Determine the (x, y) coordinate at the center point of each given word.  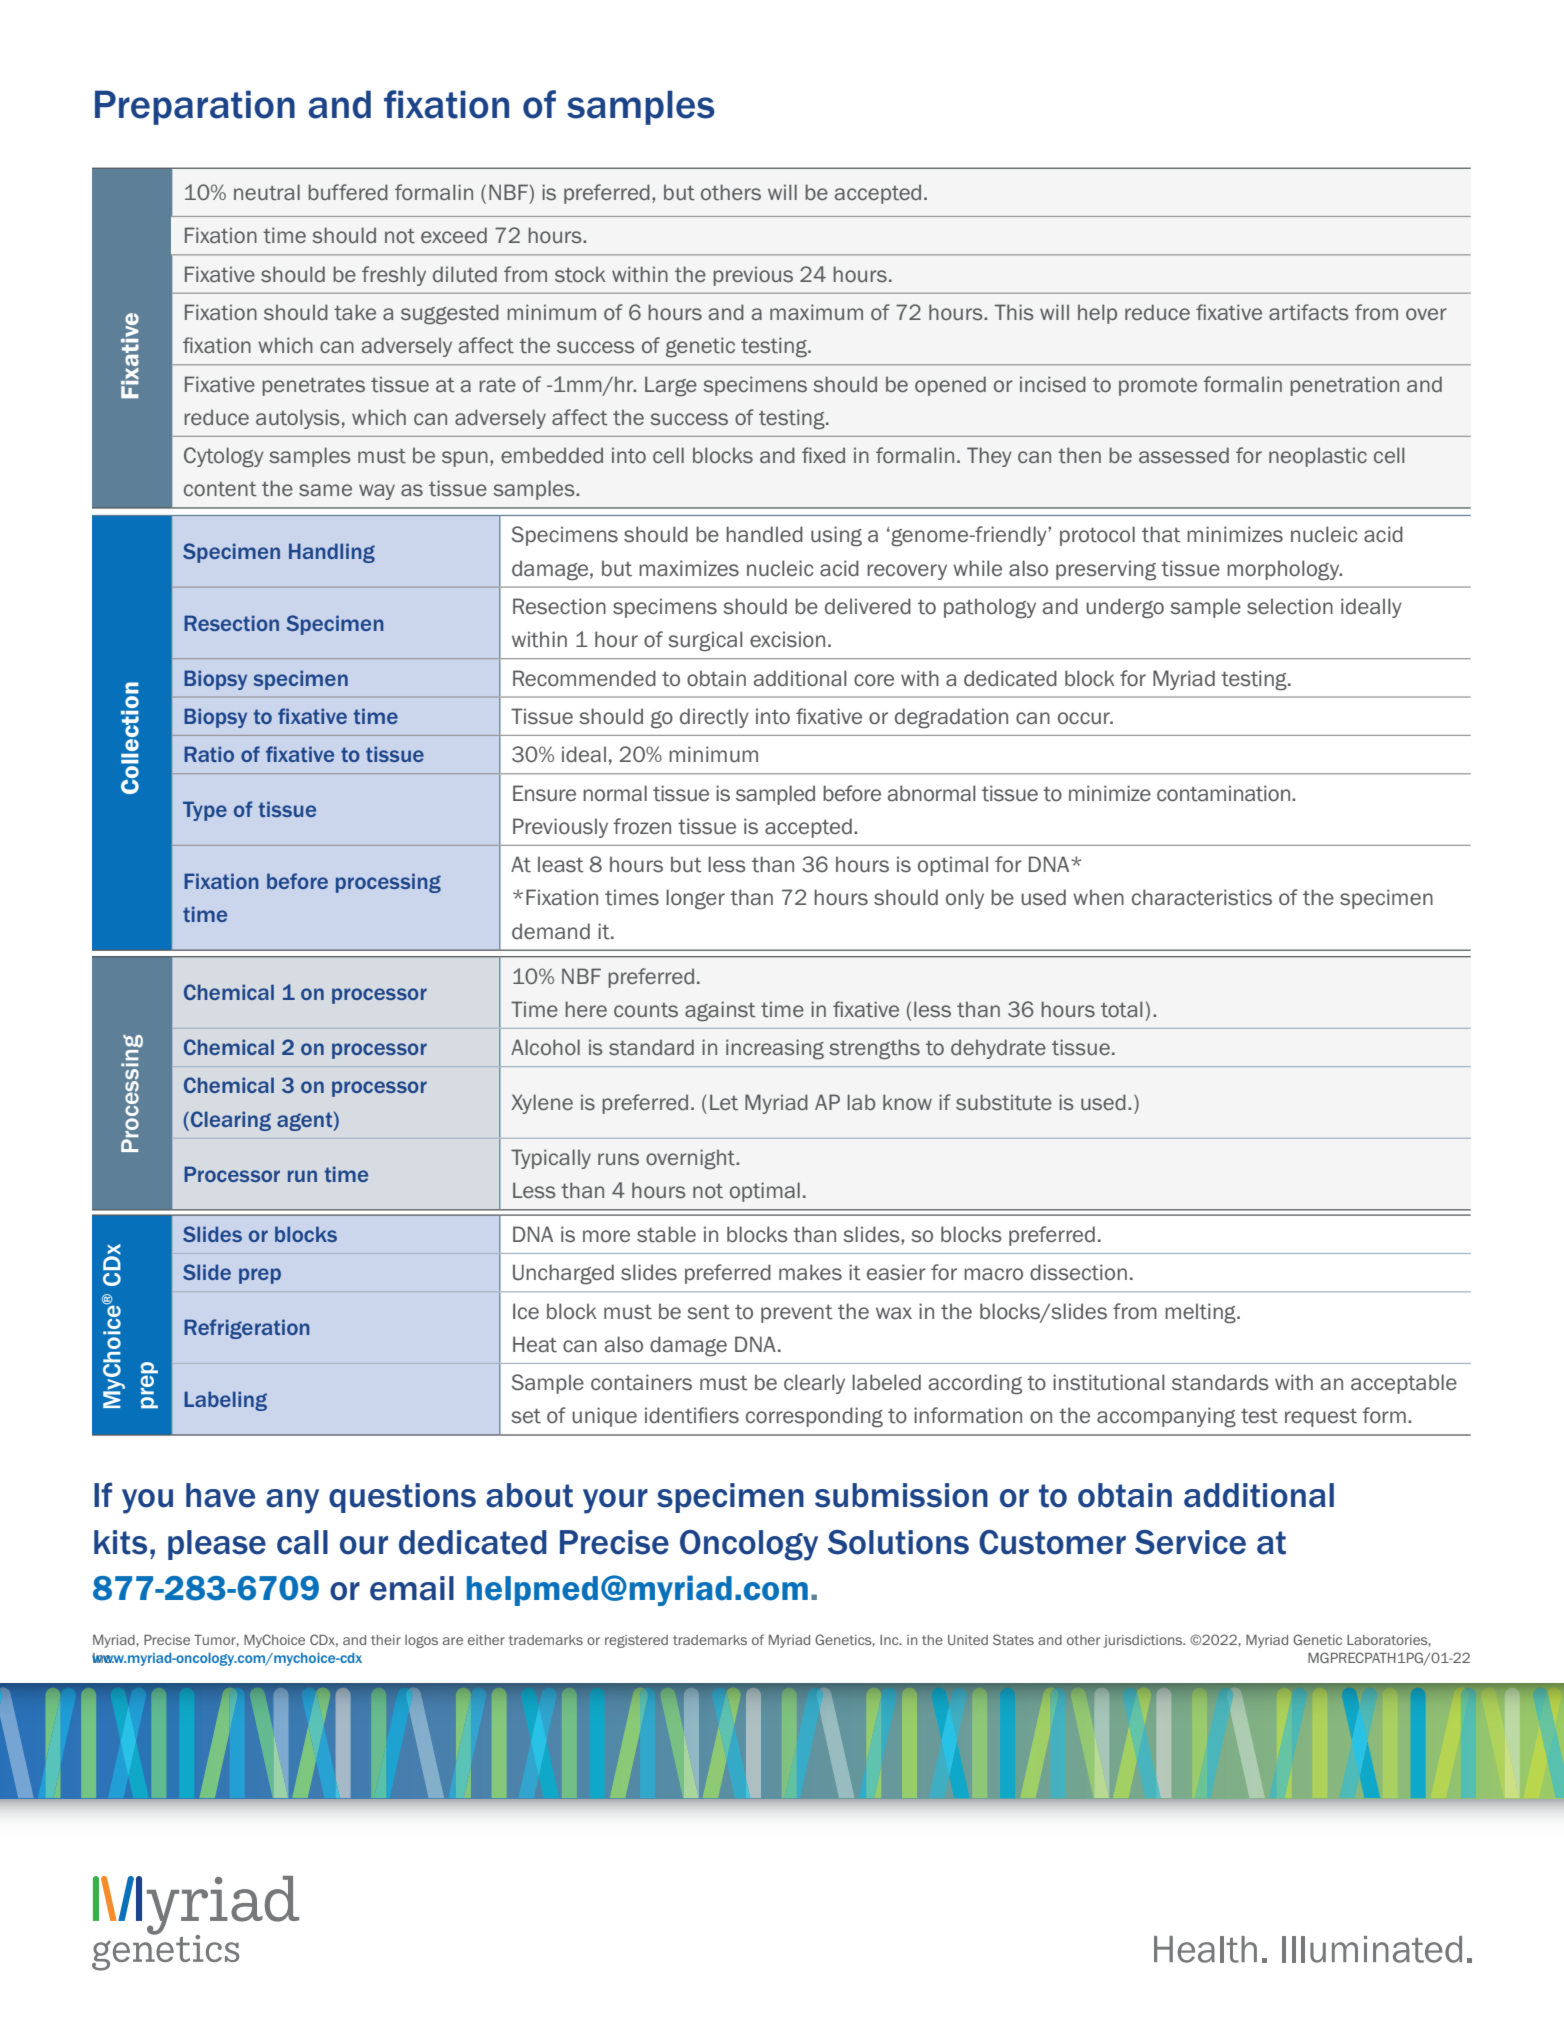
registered (636, 1641)
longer (695, 899)
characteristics (1202, 897)
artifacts (1309, 312)
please (217, 1545)
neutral (267, 192)
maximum (816, 312)
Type (205, 811)
